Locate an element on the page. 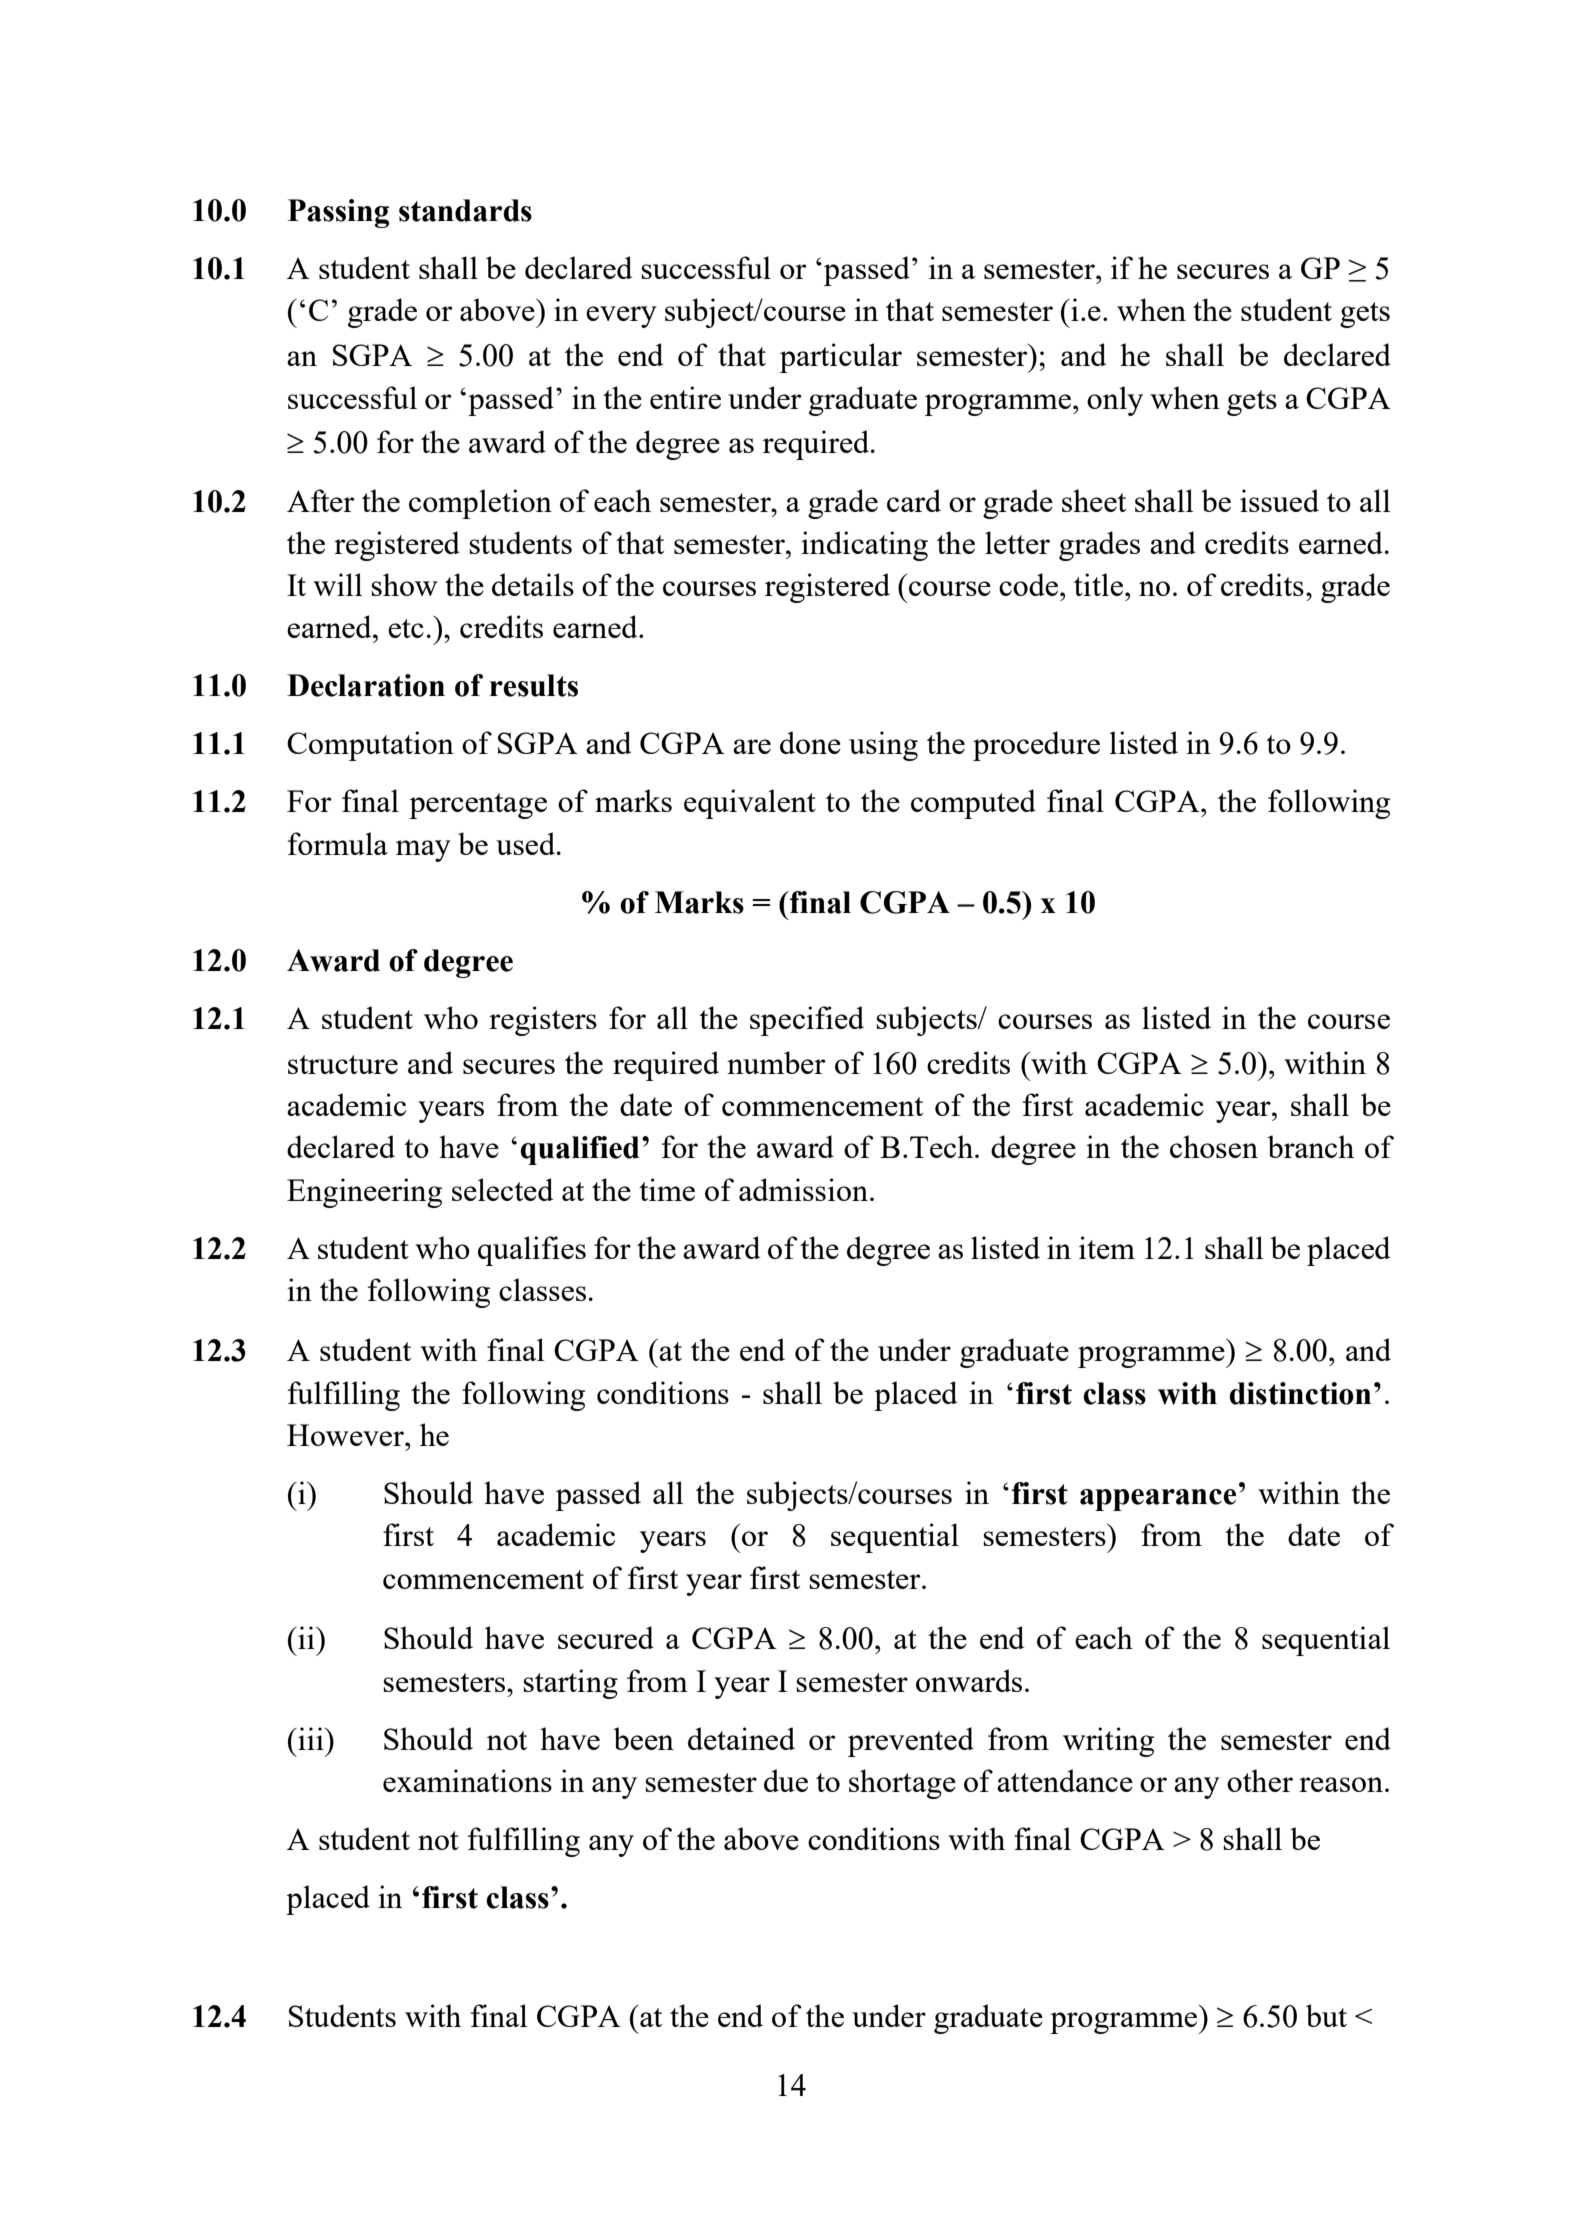 Image resolution: width=1582 pixels, height=2238 pixels. particular is located at coordinates (841, 358).
